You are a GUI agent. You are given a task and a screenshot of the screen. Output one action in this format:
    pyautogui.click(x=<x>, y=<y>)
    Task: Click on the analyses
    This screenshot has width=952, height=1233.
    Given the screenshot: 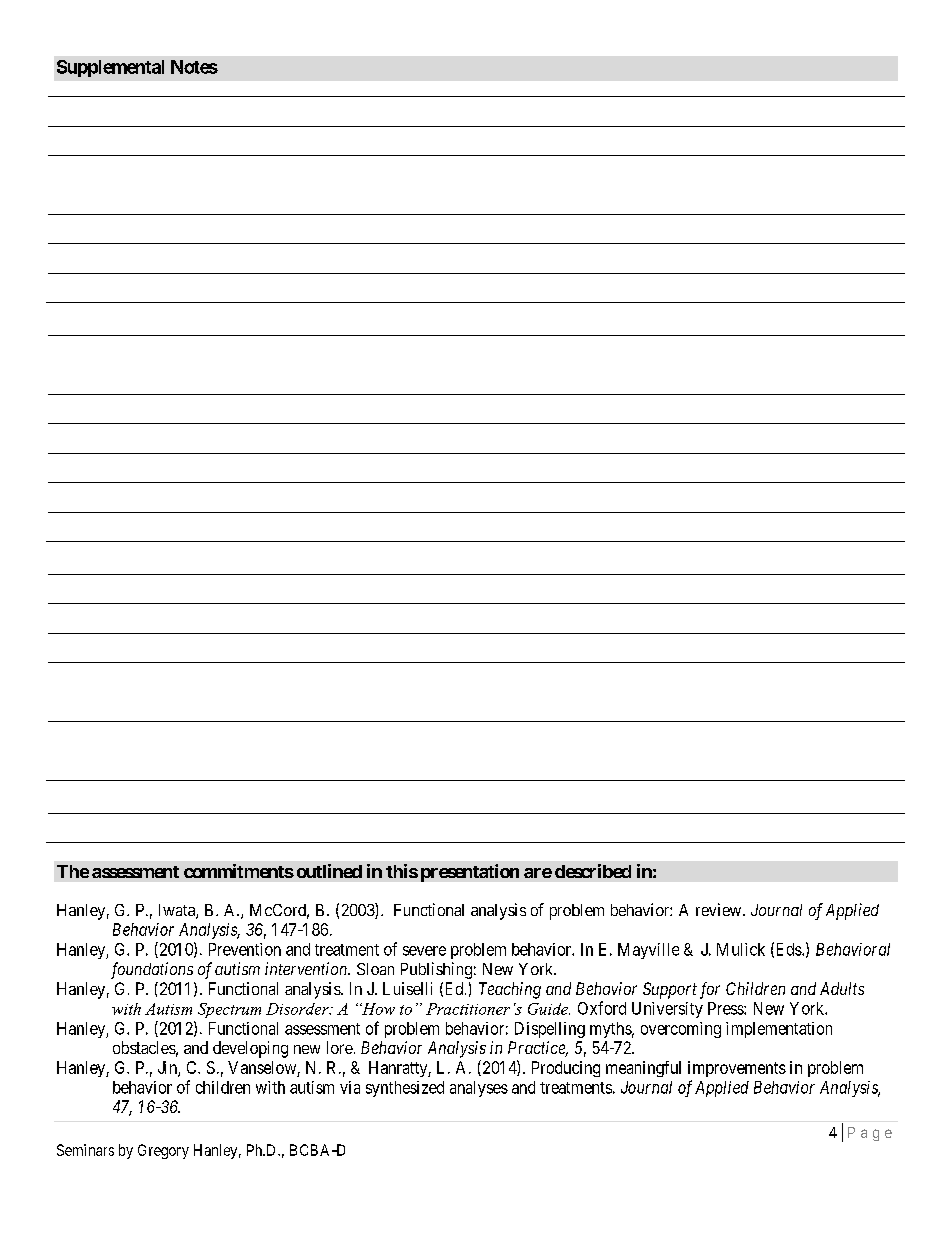 What is the action you would take?
    pyautogui.click(x=479, y=1089)
